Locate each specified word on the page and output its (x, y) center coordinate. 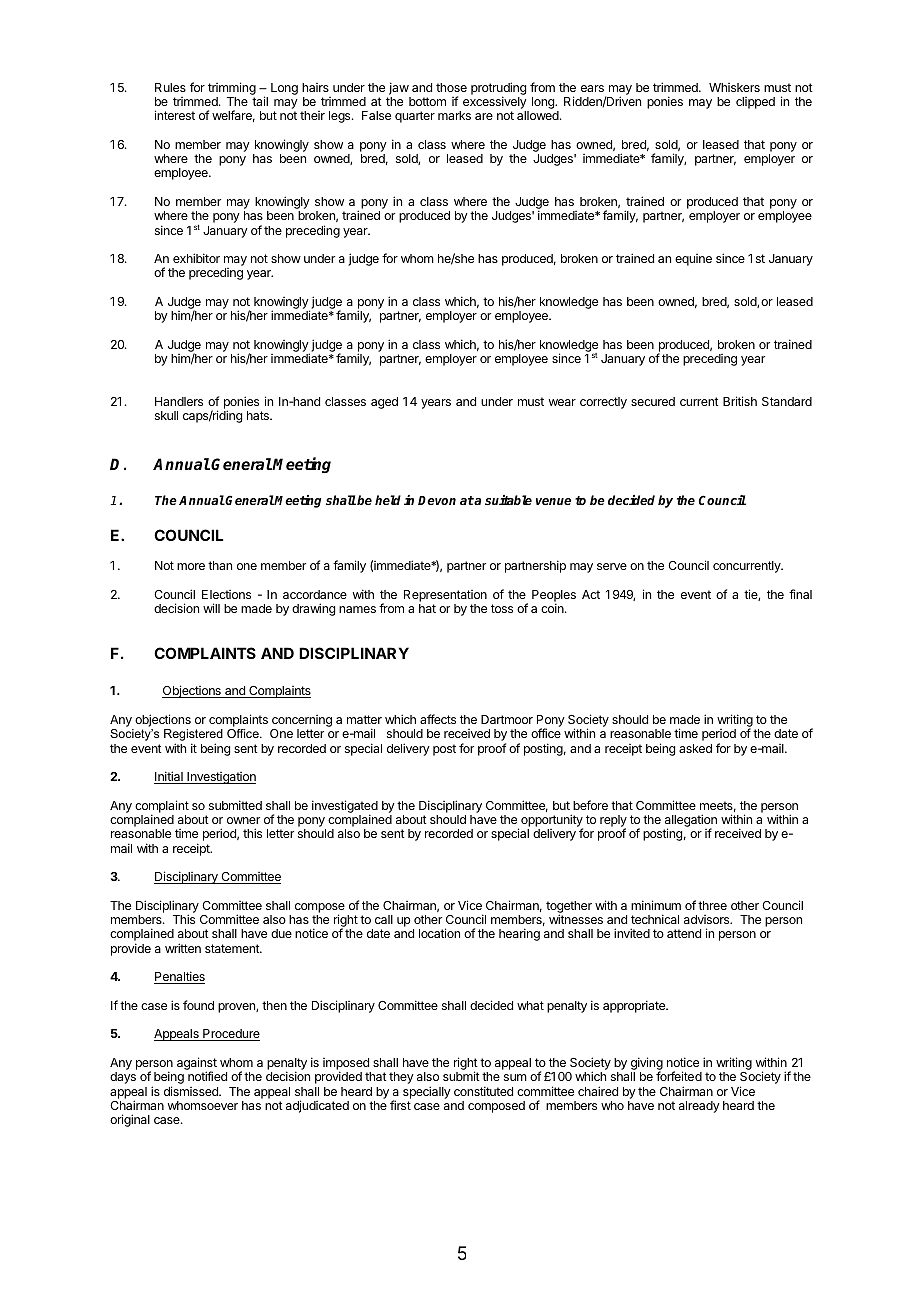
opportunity (552, 822)
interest (175, 115)
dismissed (192, 1091)
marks (454, 115)
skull (166, 415)
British (740, 401)
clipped (755, 103)
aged (384, 403)
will (211, 608)
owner (243, 820)
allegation (690, 822)
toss (502, 608)
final (800, 594)
